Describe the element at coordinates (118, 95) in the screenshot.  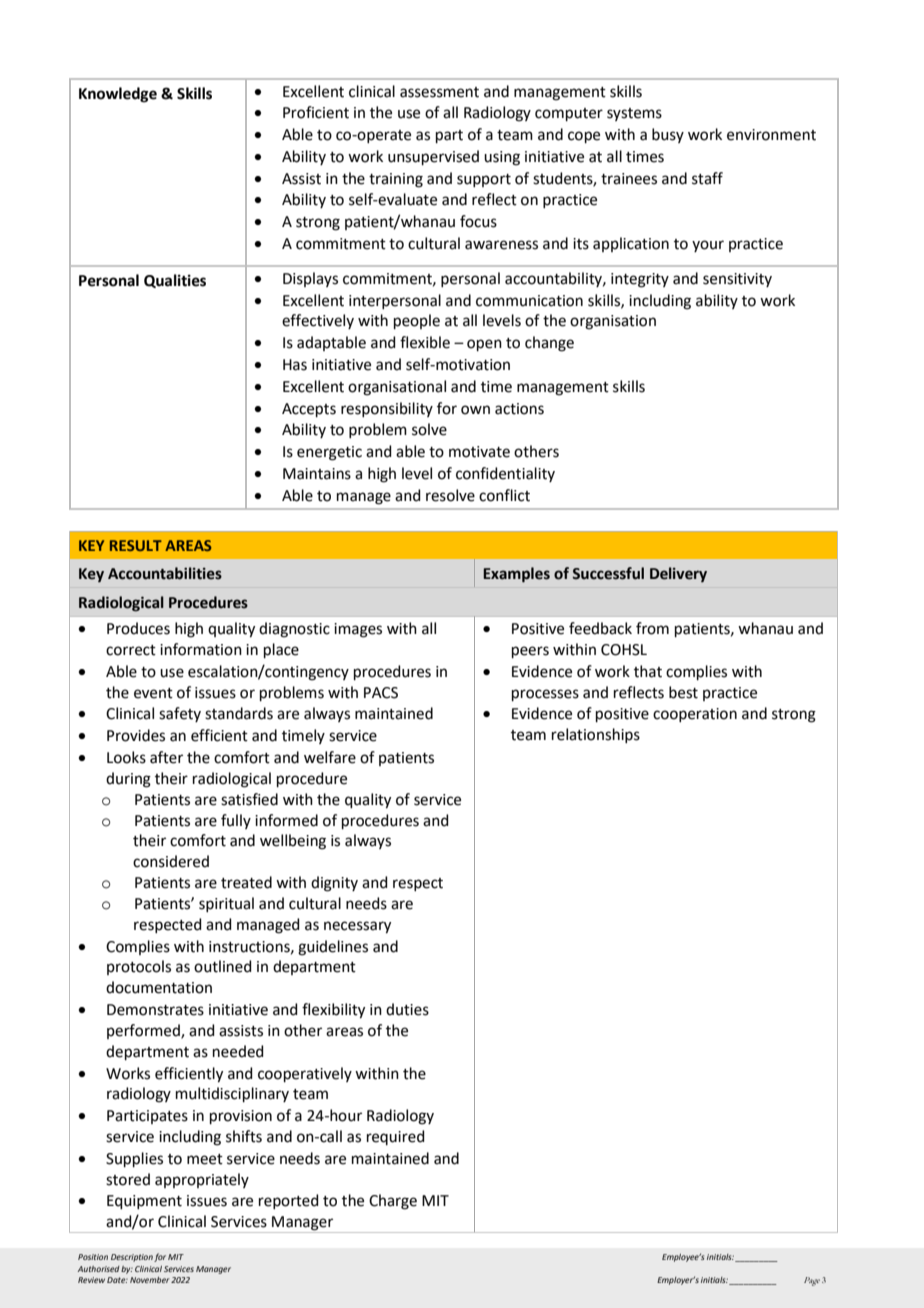
I see `Knowledge` at that location.
